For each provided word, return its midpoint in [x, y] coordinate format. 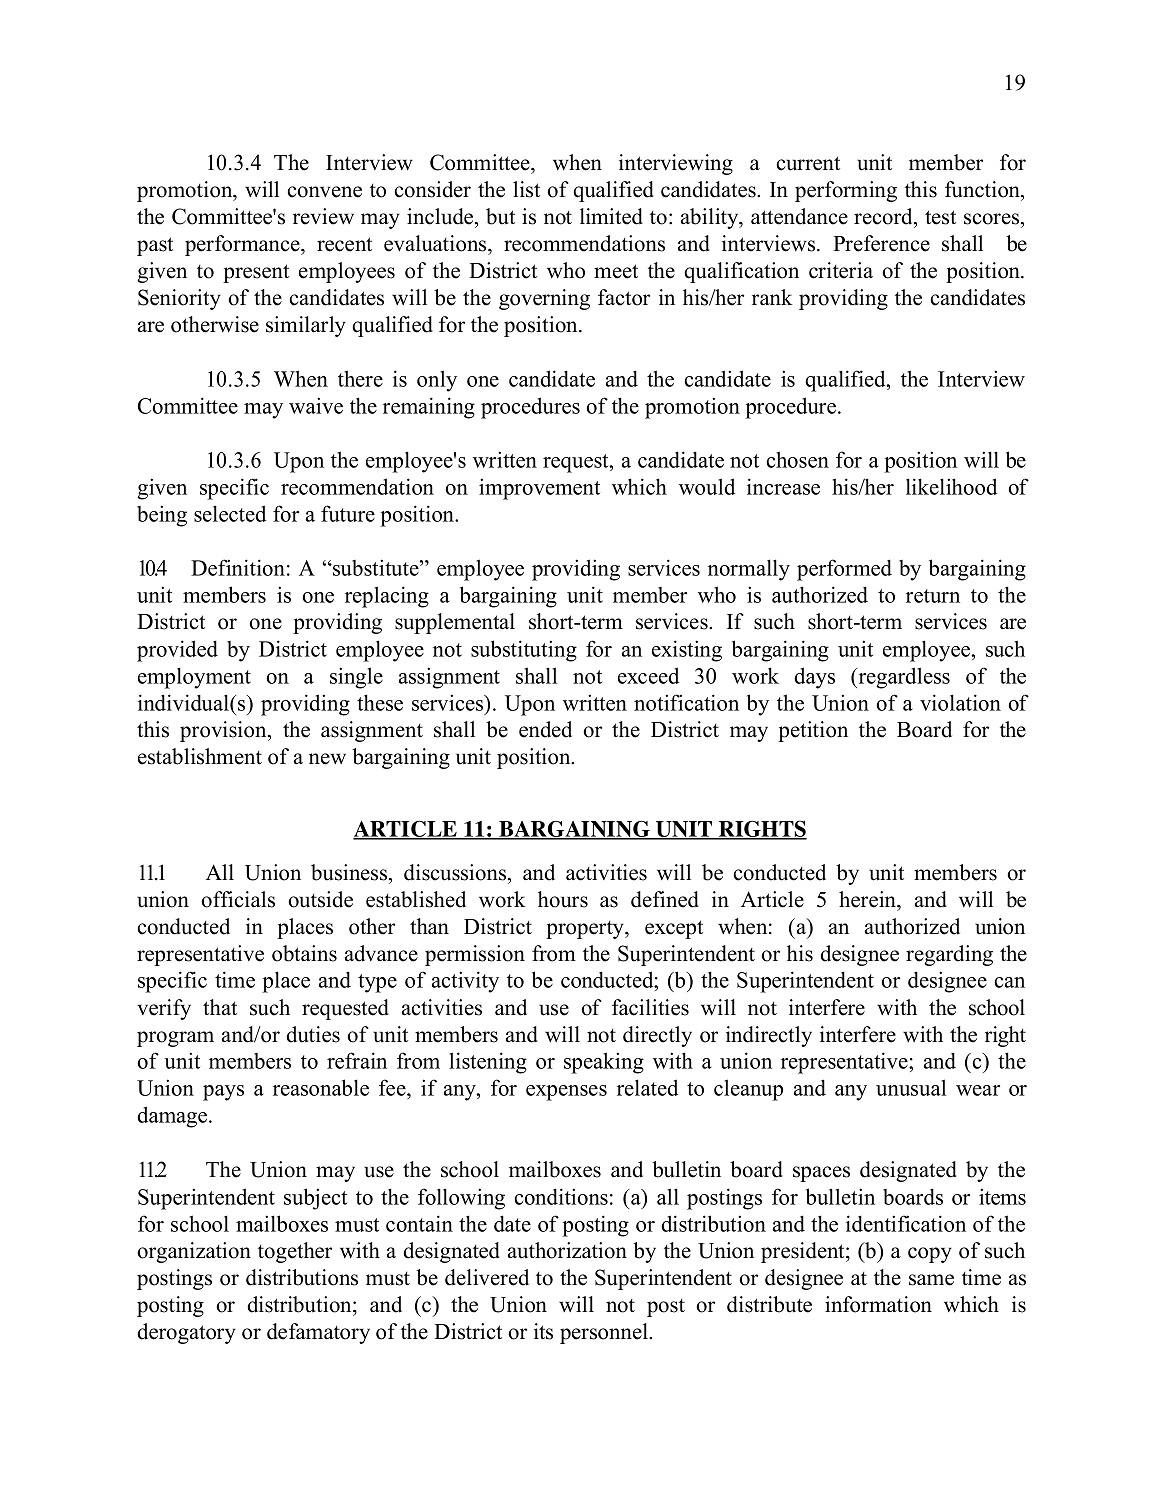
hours [563, 899]
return [933, 596]
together [295, 1252]
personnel [605, 1333]
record [884, 216]
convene [325, 192]
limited [611, 216]
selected [230, 513]
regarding [949, 955]
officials [238, 899]
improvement [539, 489]
